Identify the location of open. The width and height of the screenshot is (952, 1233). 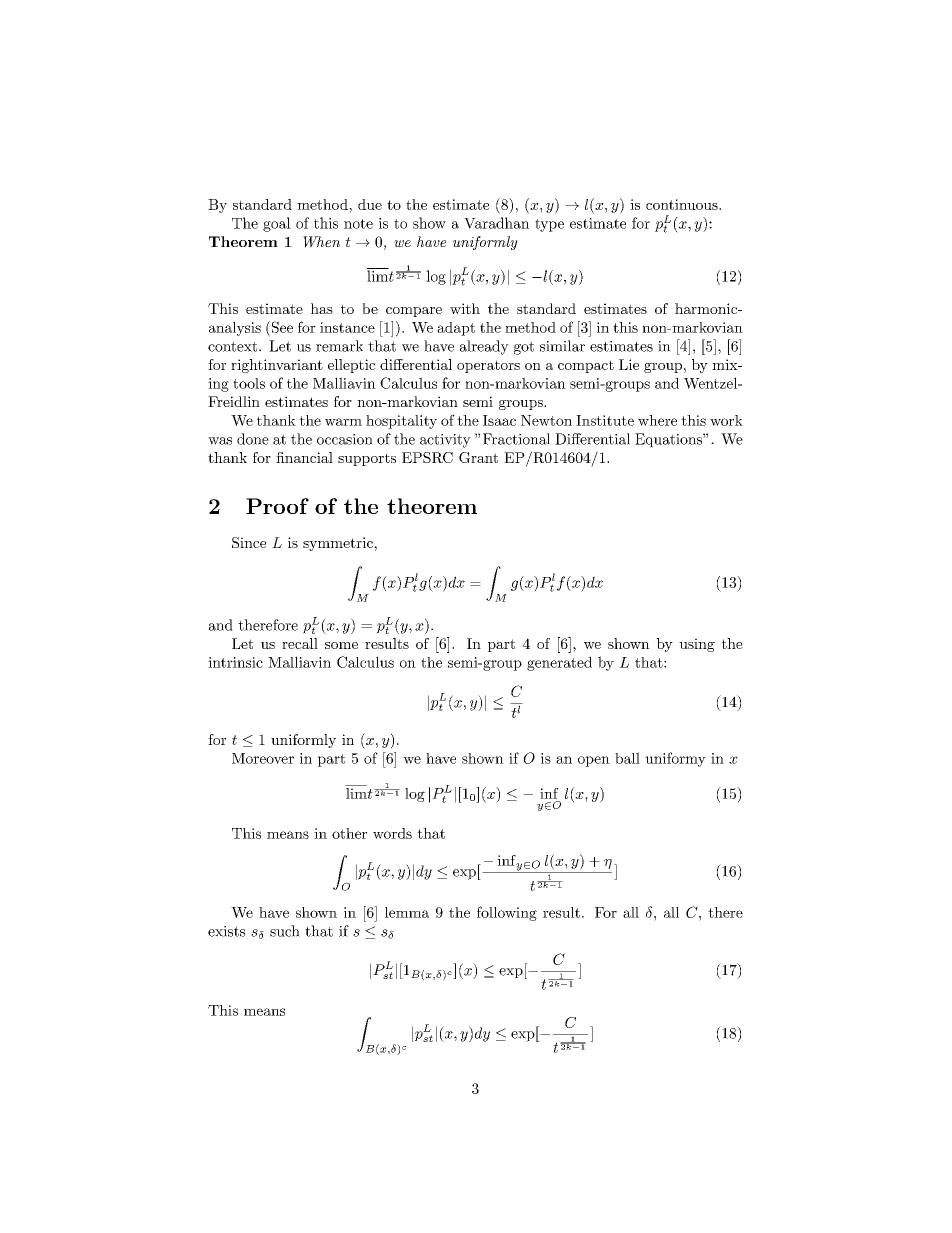
(594, 761).
